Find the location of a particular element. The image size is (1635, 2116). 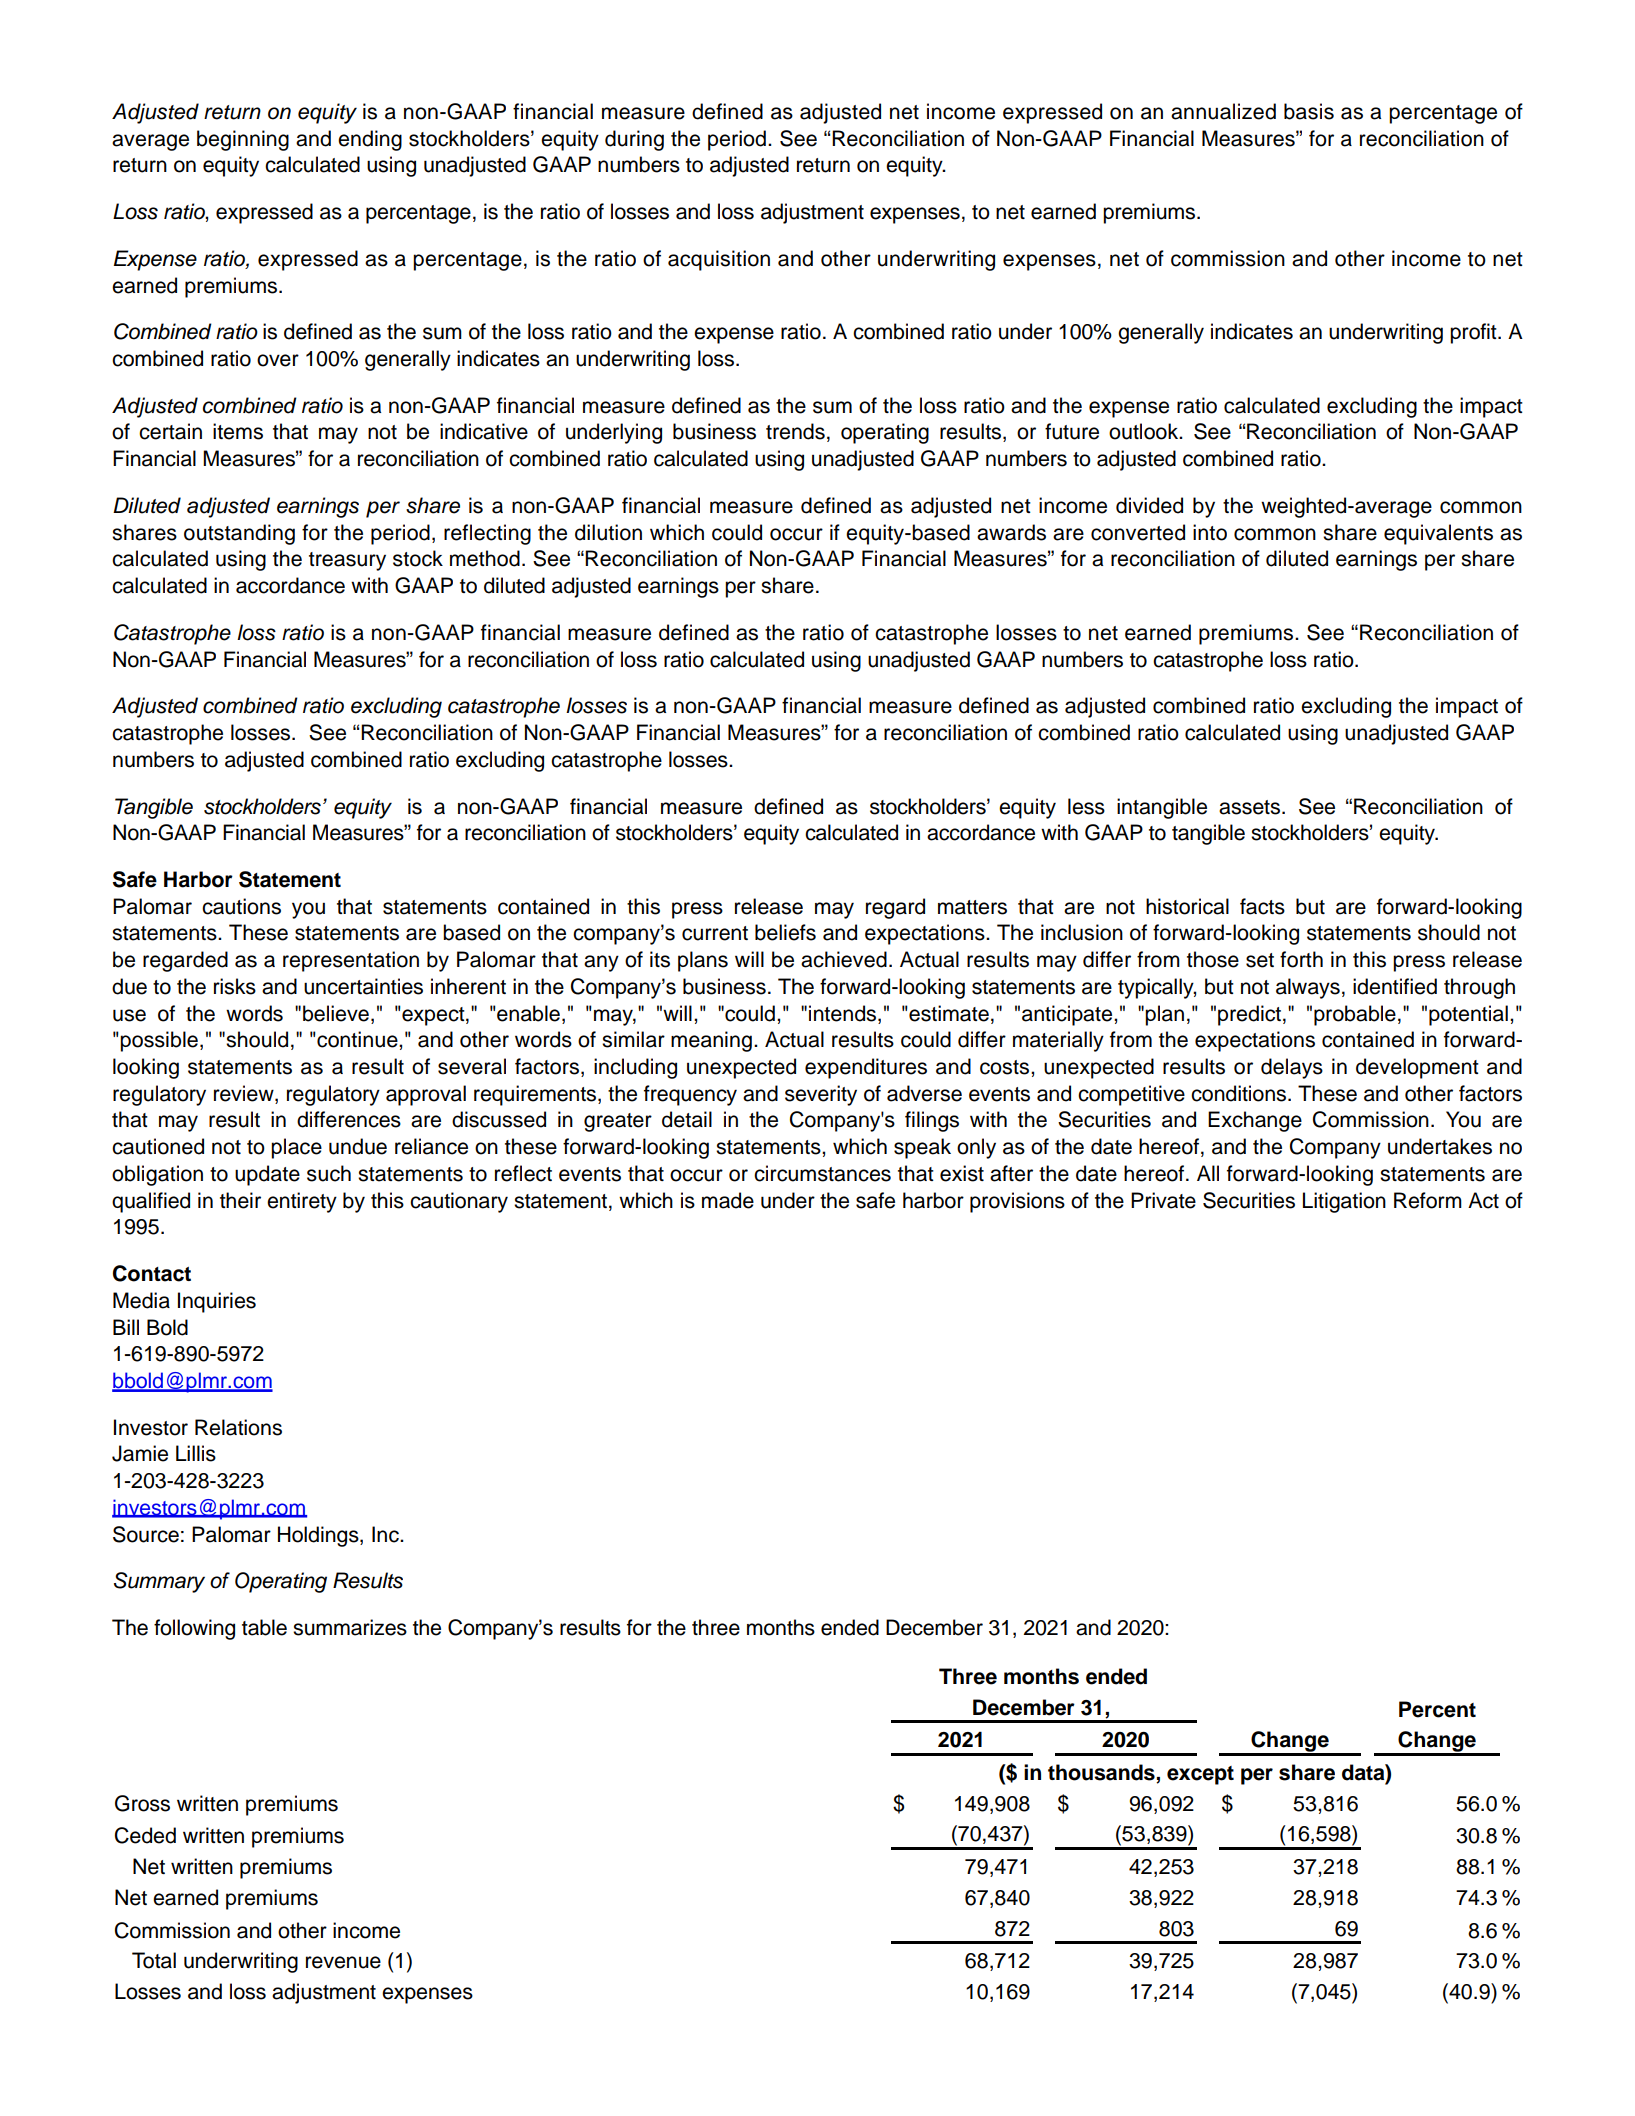

treasury is located at coordinates (347, 561).
